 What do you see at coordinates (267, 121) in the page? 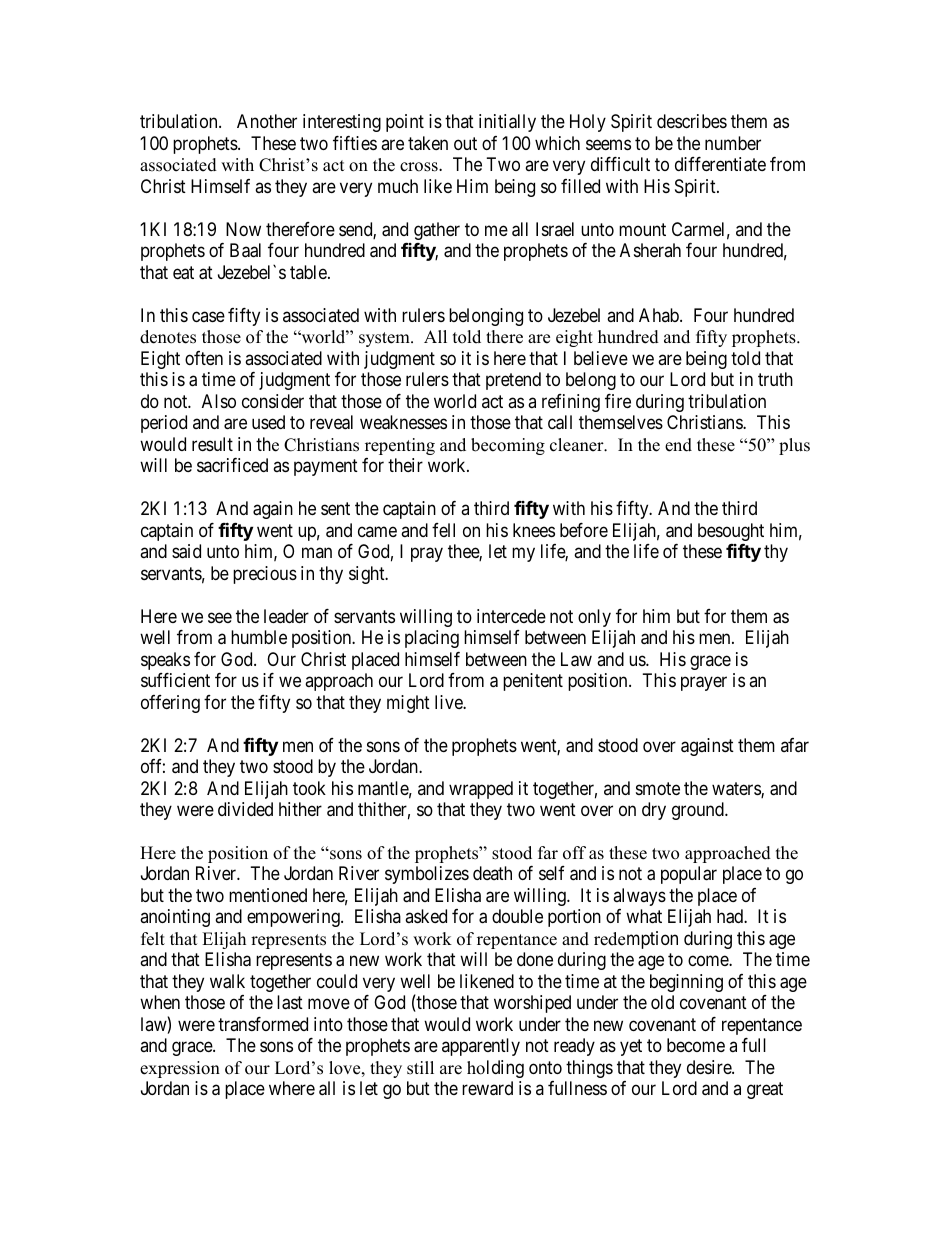
I see `Another` at bounding box center [267, 121].
